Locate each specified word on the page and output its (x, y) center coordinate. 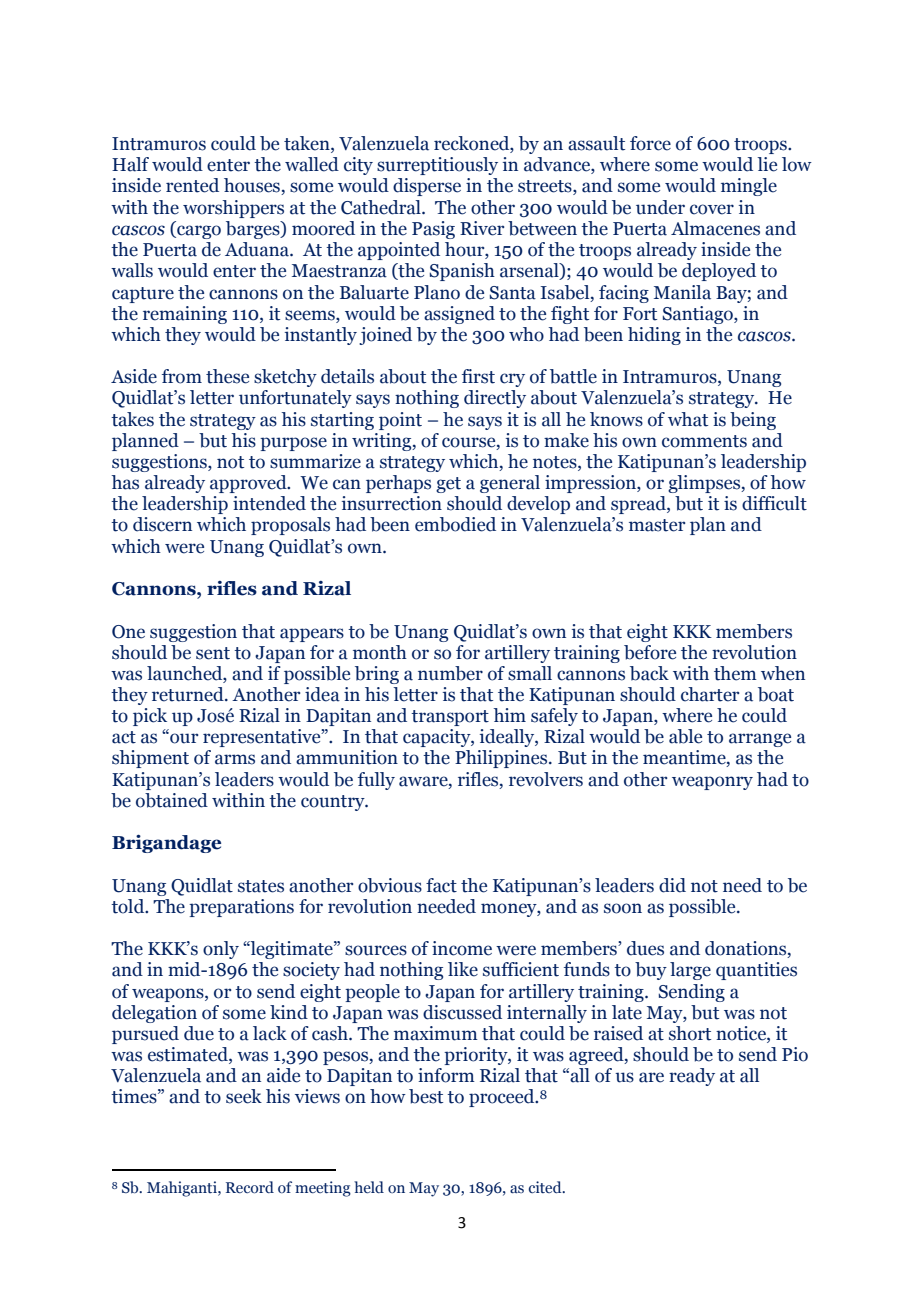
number (450, 673)
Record (250, 1187)
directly (495, 399)
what (688, 419)
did (672, 885)
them (735, 673)
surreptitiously (437, 166)
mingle (749, 187)
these (227, 376)
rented (192, 185)
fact (441, 885)
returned (189, 694)
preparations (241, 908)
